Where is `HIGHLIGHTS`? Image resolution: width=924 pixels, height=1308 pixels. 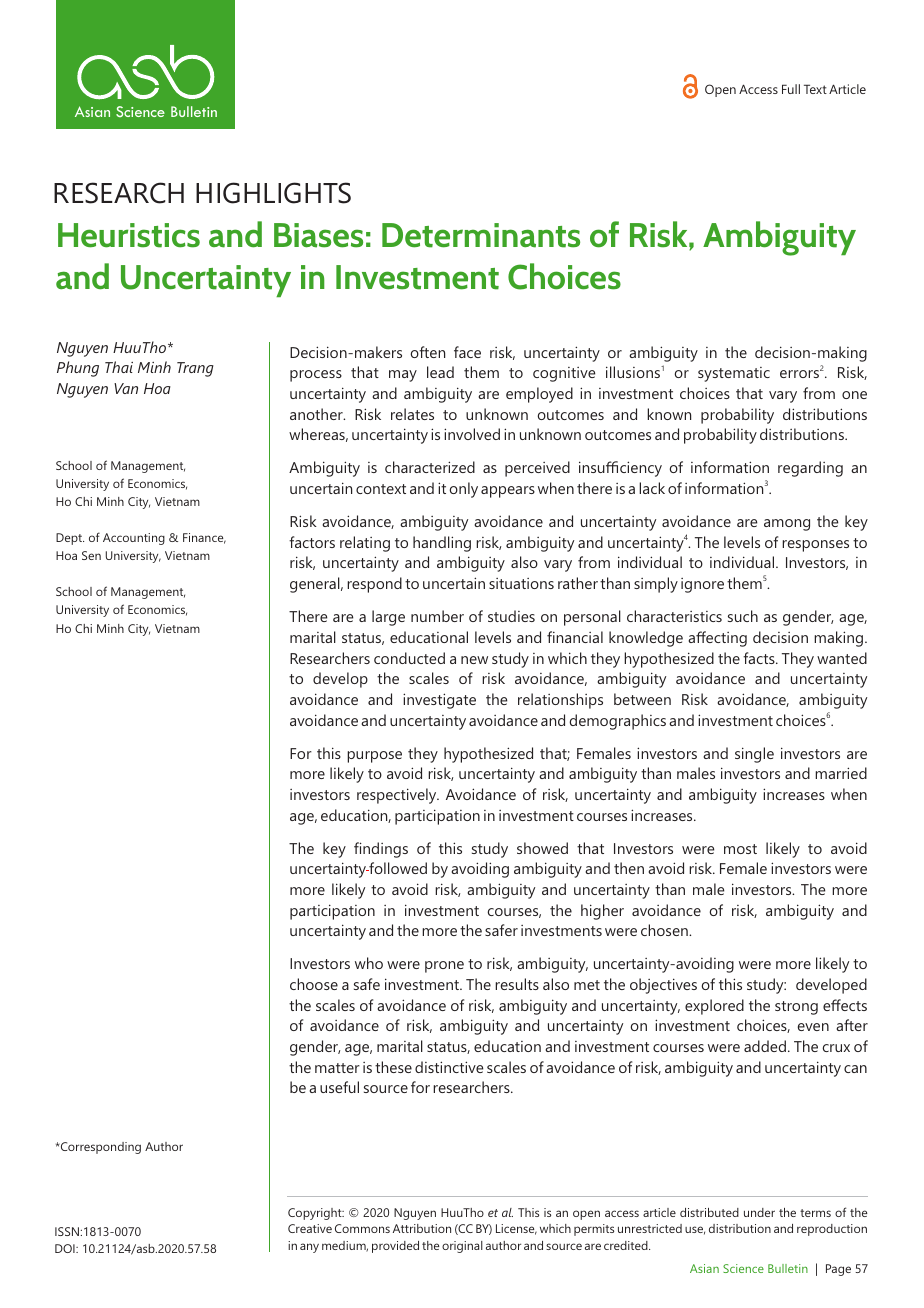
HIGHLIGHTS is located at coordinates (273, 193).
